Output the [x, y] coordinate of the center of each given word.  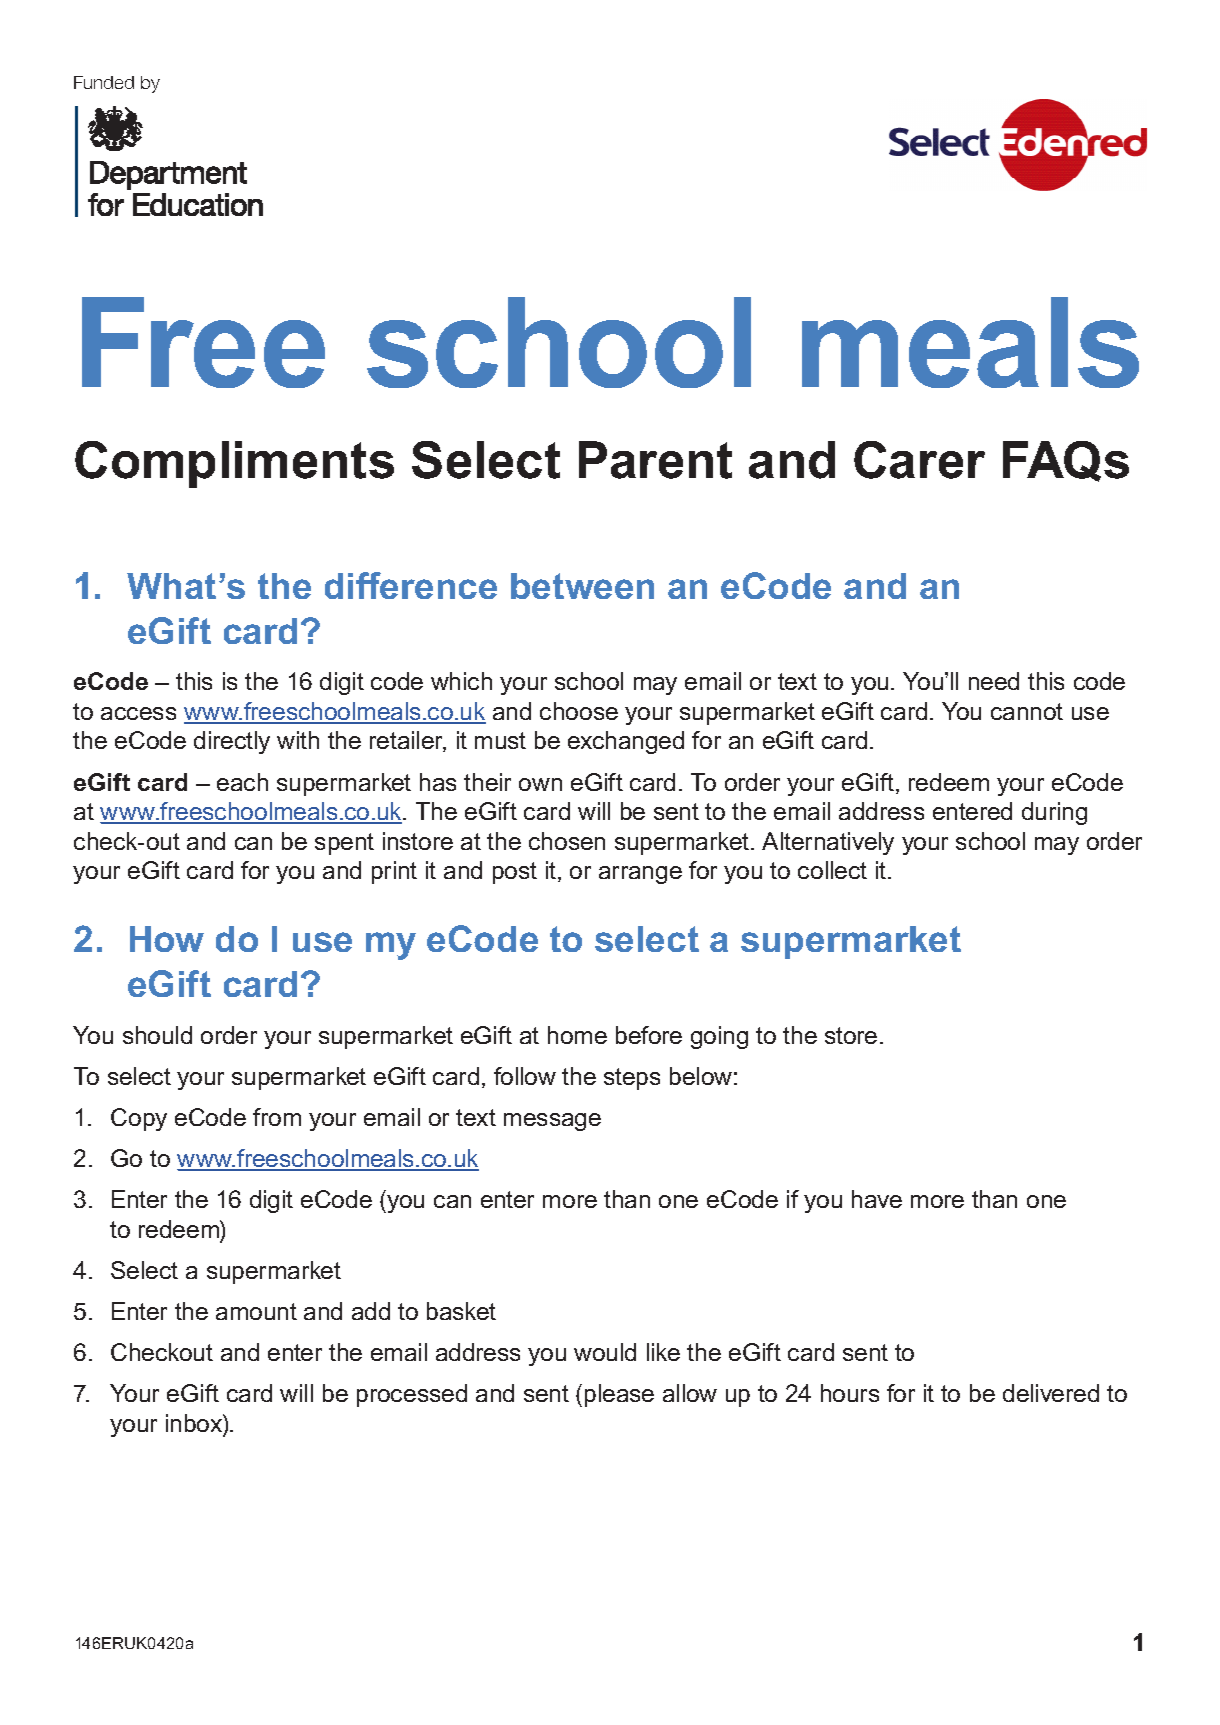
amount [256, 1311]
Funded [104, 82]
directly [232, 742]
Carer [919, 460]
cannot [1027, 711]
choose [579, 711]
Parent [655, 460]
